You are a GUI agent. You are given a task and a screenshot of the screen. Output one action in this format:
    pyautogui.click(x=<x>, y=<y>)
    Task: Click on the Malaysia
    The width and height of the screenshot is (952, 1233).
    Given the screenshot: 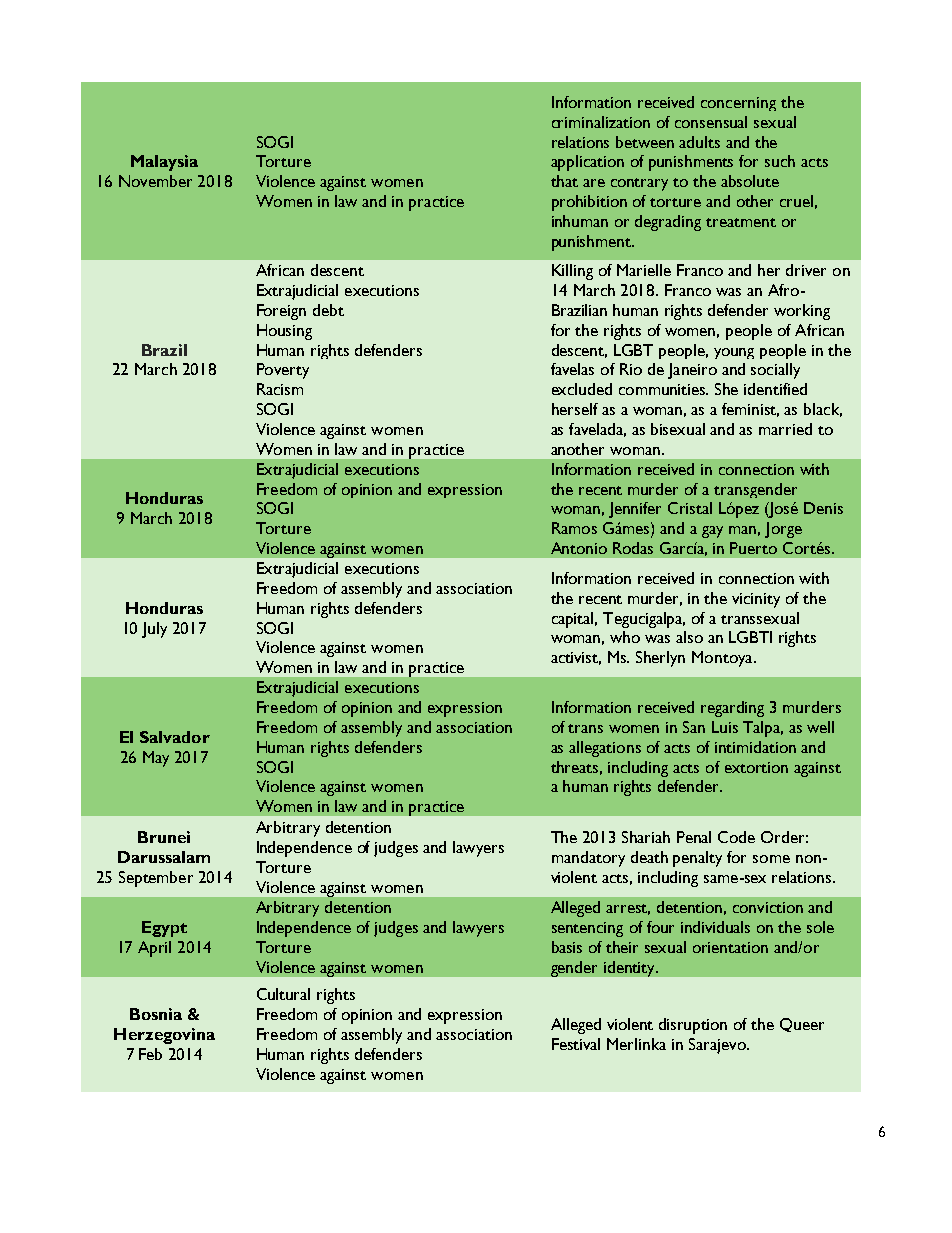 What is the action you would take?
    pyautogui.click(x=164, y=163)
